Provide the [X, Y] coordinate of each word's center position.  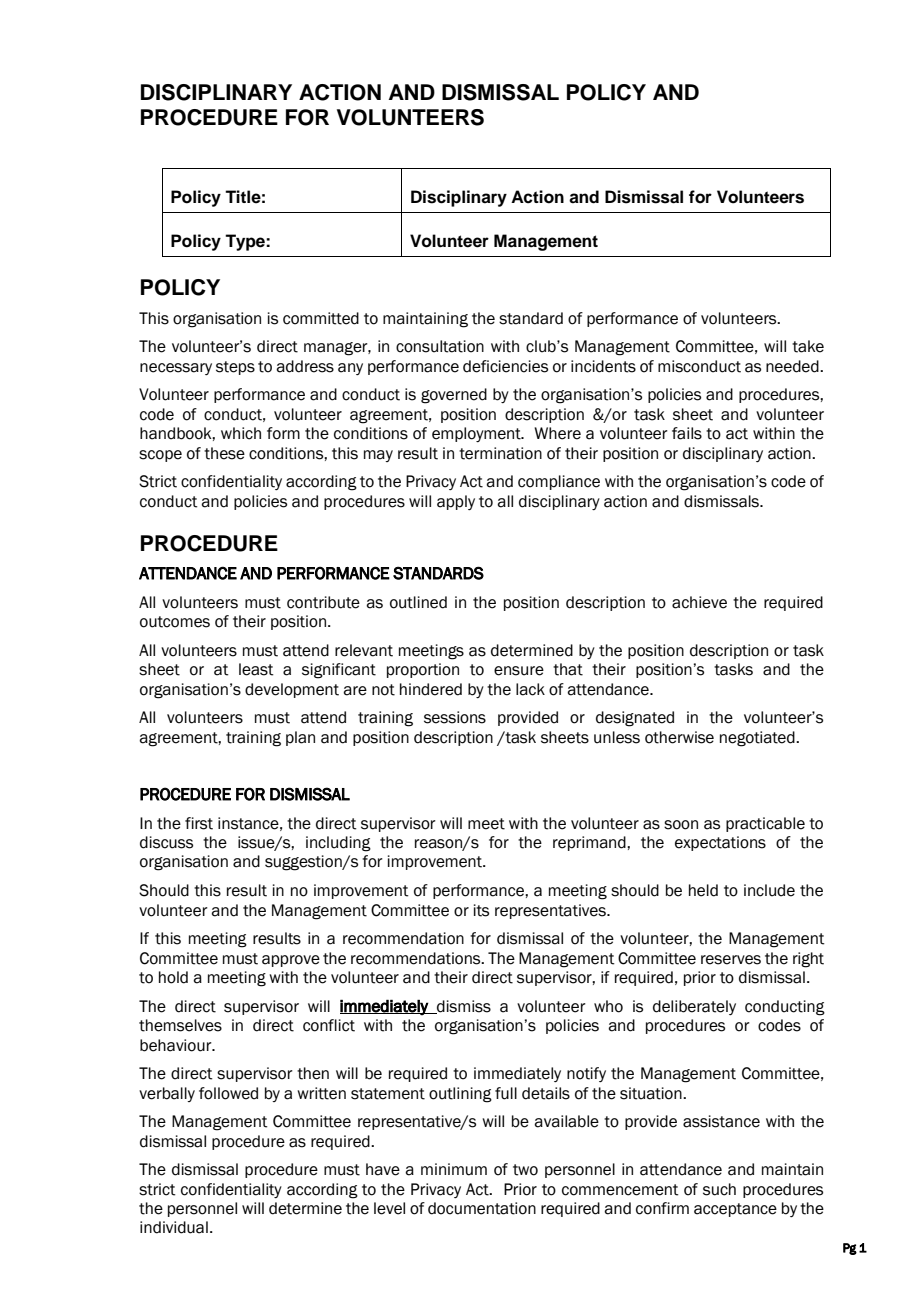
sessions [455, 717]
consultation [440, 346]
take [808, 346]
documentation [482, 1208]
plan [300, 738]
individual [174, 1227]
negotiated [758, 739]
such [719, 1189]
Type [246, 242]
